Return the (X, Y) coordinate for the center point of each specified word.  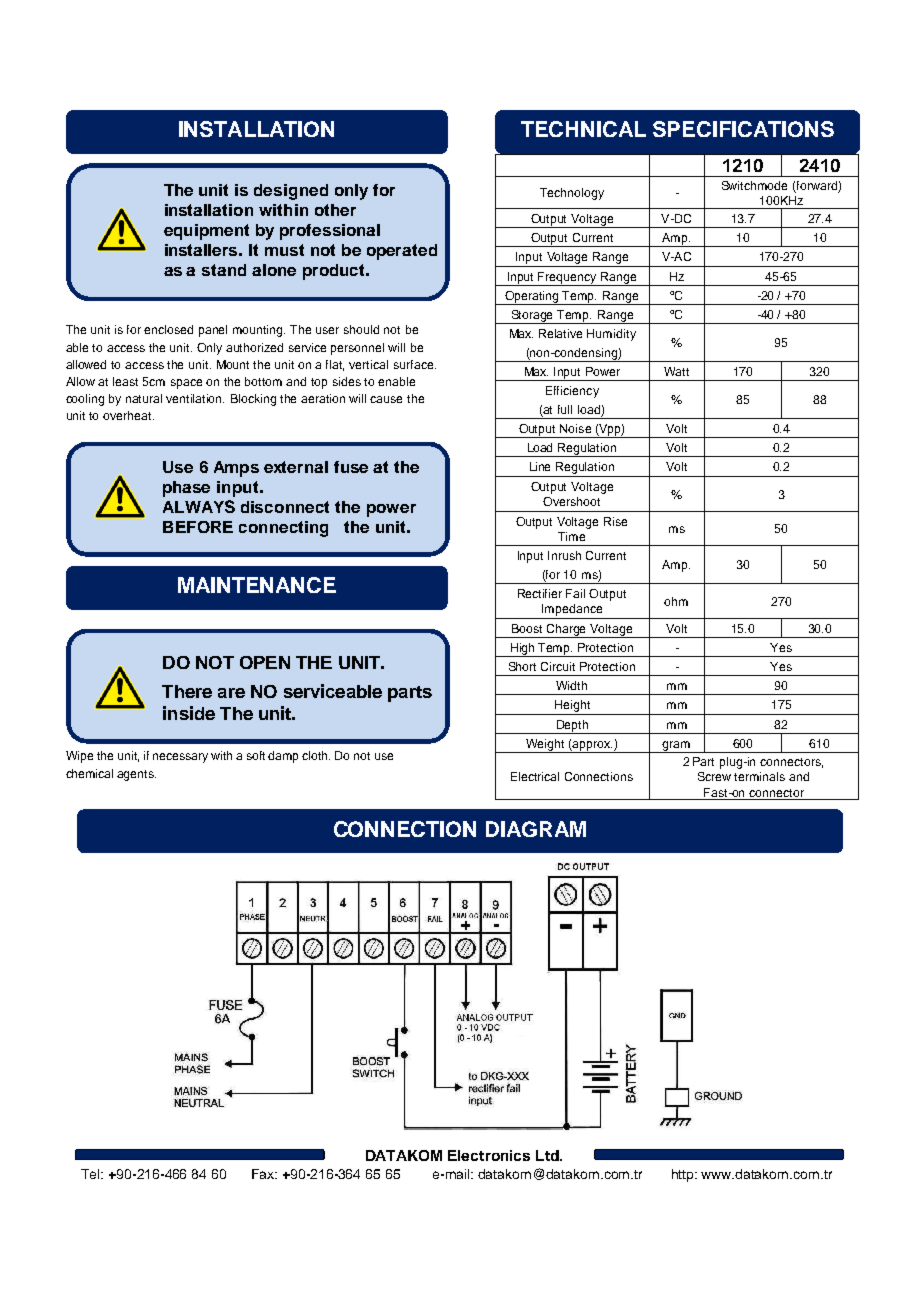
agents (136, 775)
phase (186, 489)
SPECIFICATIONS (743, 129)
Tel (91, 1174)
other (335, 210)
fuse (351, 467)
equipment (206, 232)
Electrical (535, 776)
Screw (714, 776)
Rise (615, 521)
